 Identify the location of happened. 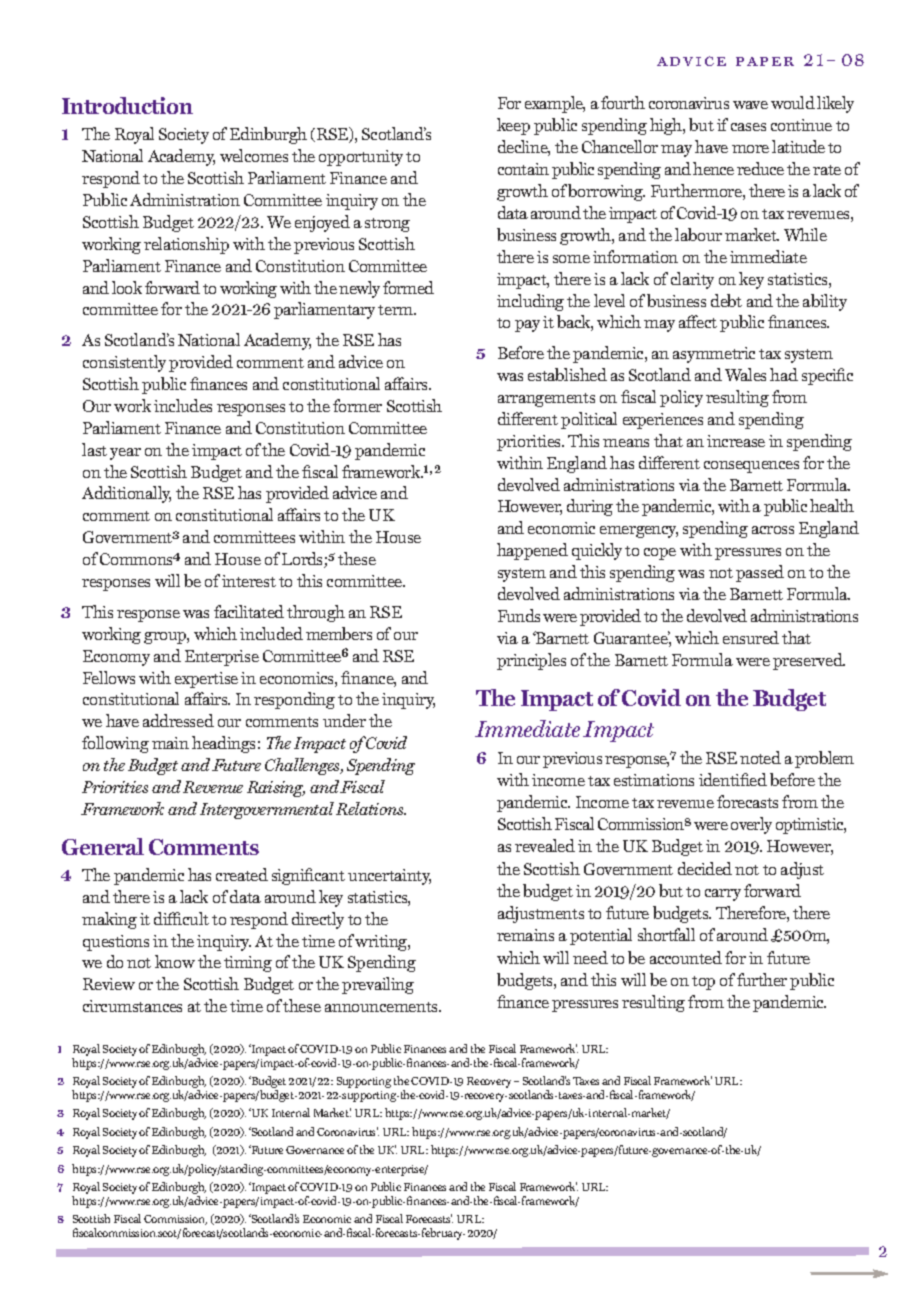
(532, 551).
